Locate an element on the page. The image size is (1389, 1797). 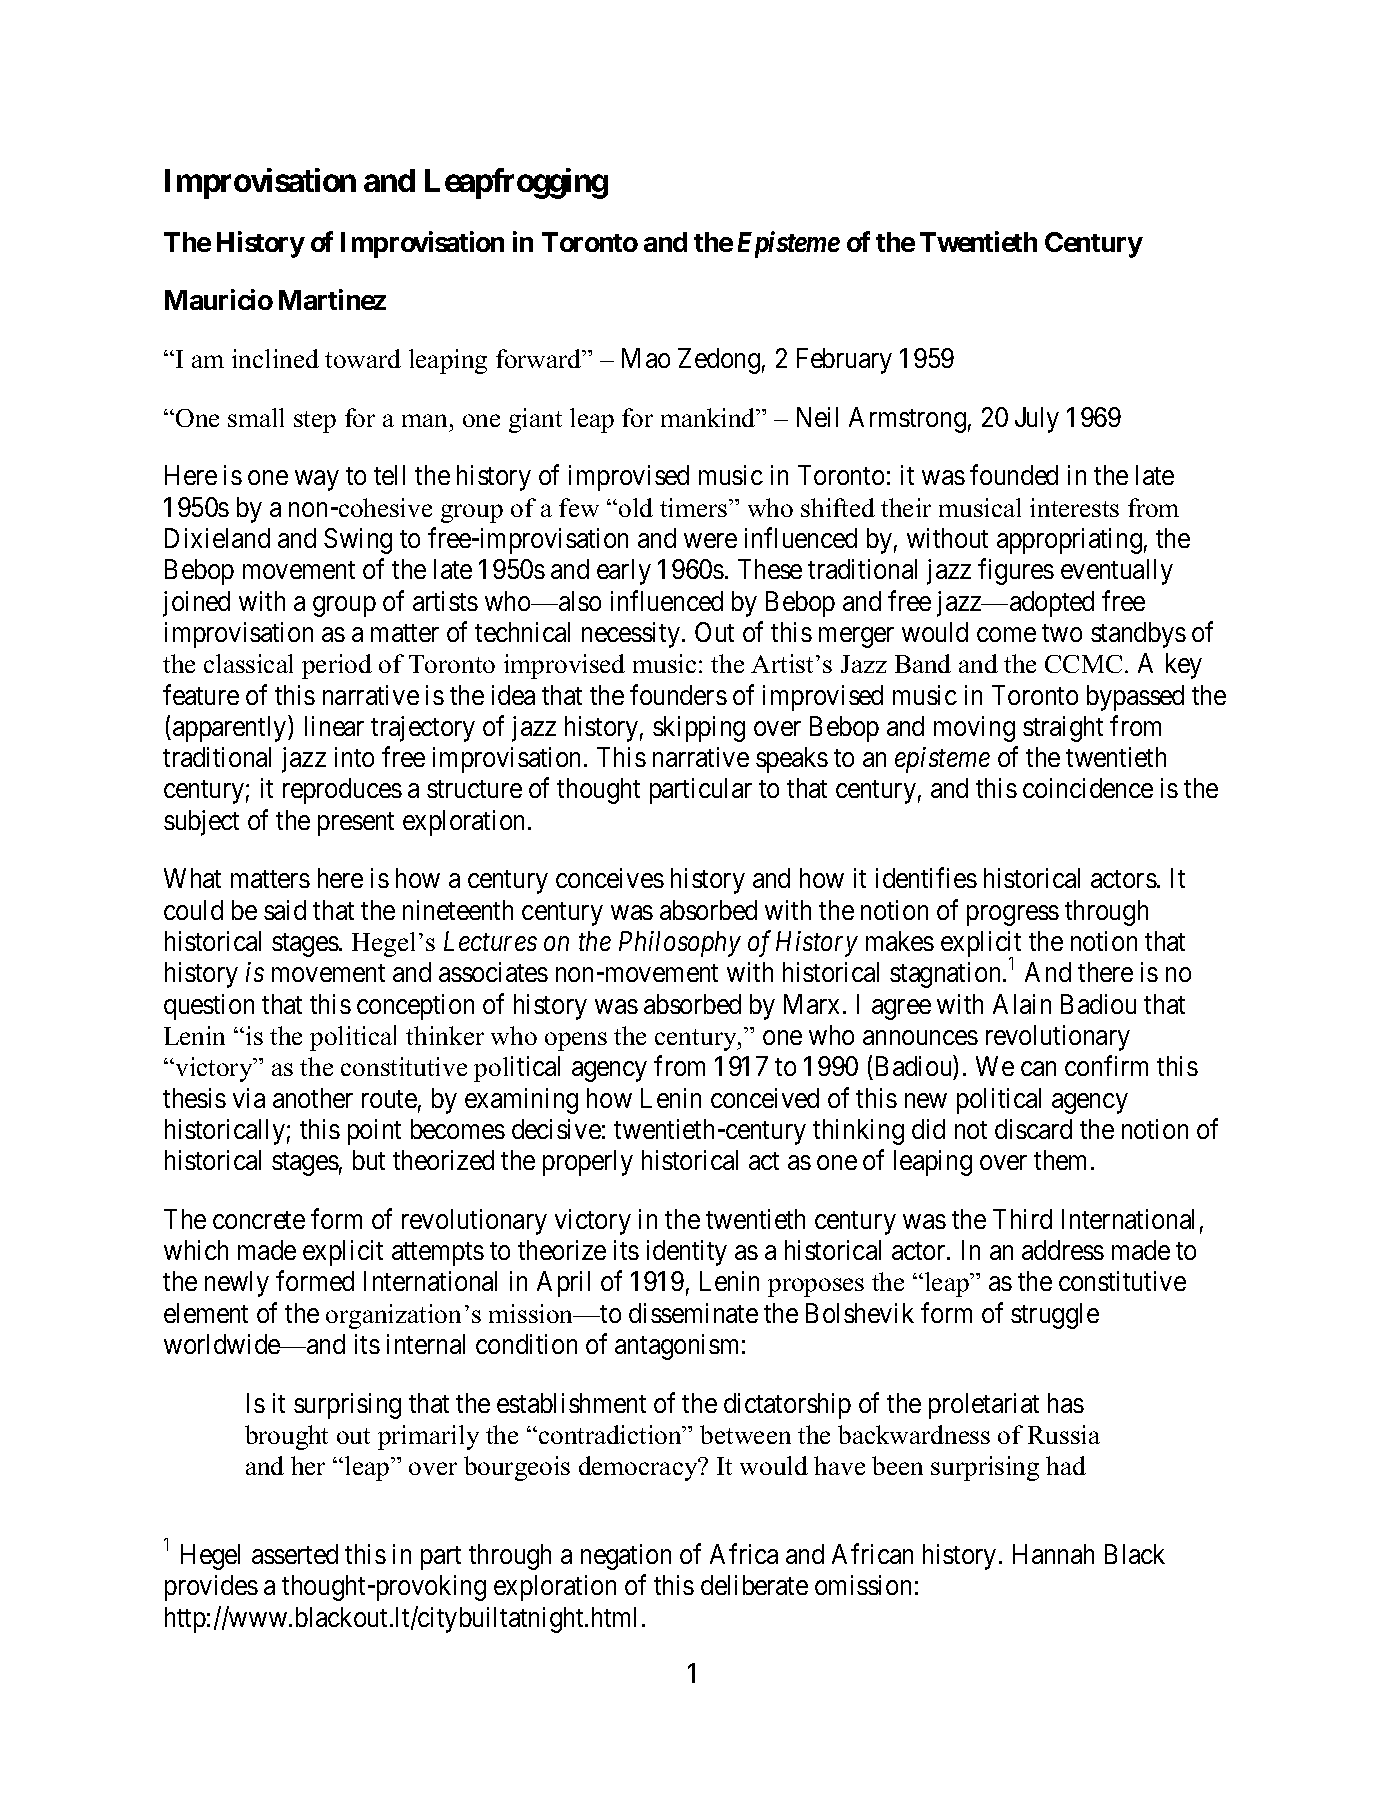
skipping is located at coordinates (699, 729).
